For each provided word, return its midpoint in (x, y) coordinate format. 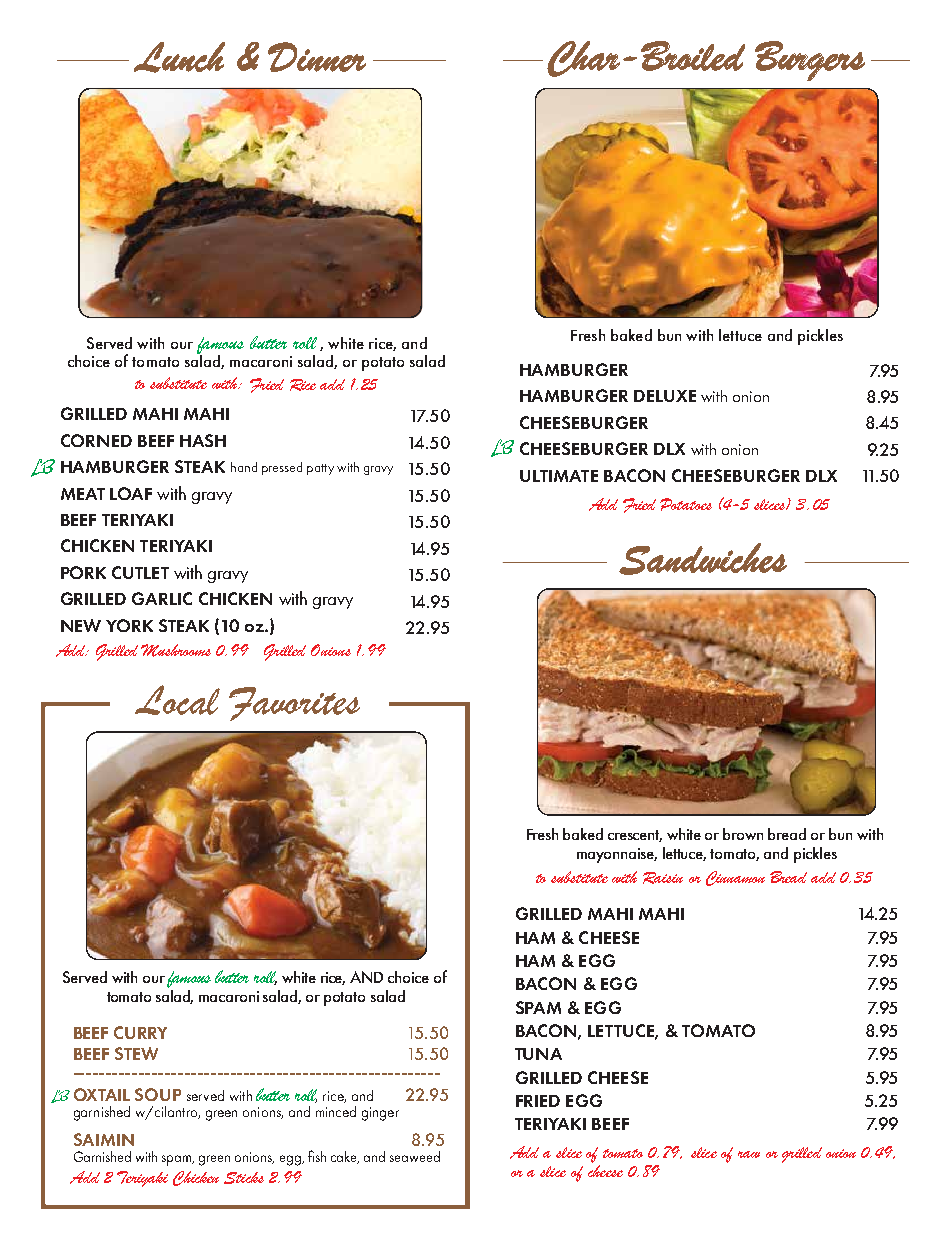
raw (749, 1154)
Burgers (810, 61)
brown (743, 834)
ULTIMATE (559, 476)
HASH (203, 440)
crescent (635, 836)
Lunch (179, 57)
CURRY (140, 1032)
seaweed (415, 1156)
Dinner (317, 57)
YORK (129, 625)
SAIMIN (104, 1139)
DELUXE (665, 396)
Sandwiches (703, 559)
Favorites (294, 704)
